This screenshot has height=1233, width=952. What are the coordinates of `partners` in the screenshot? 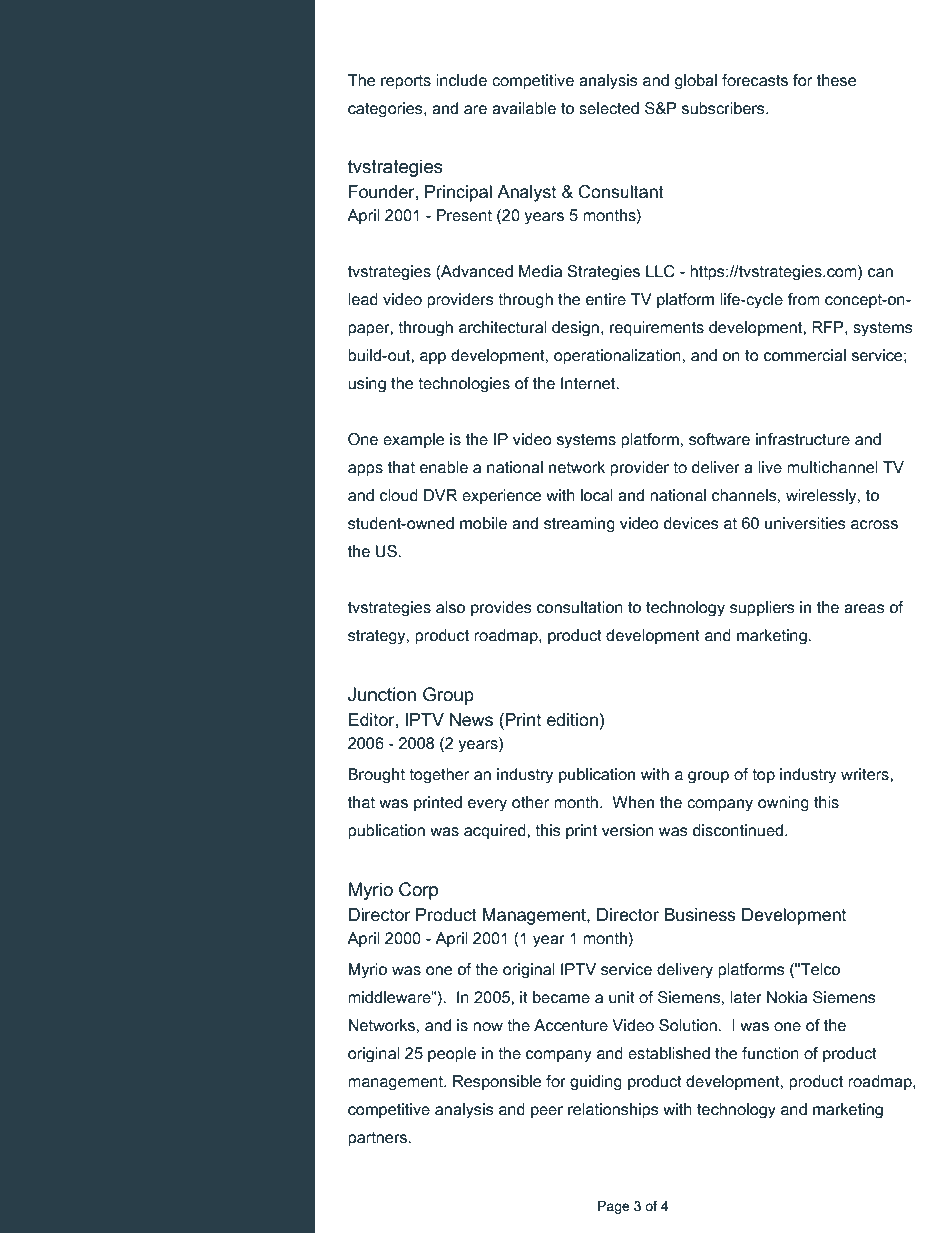 It's located at (378, 1139).
